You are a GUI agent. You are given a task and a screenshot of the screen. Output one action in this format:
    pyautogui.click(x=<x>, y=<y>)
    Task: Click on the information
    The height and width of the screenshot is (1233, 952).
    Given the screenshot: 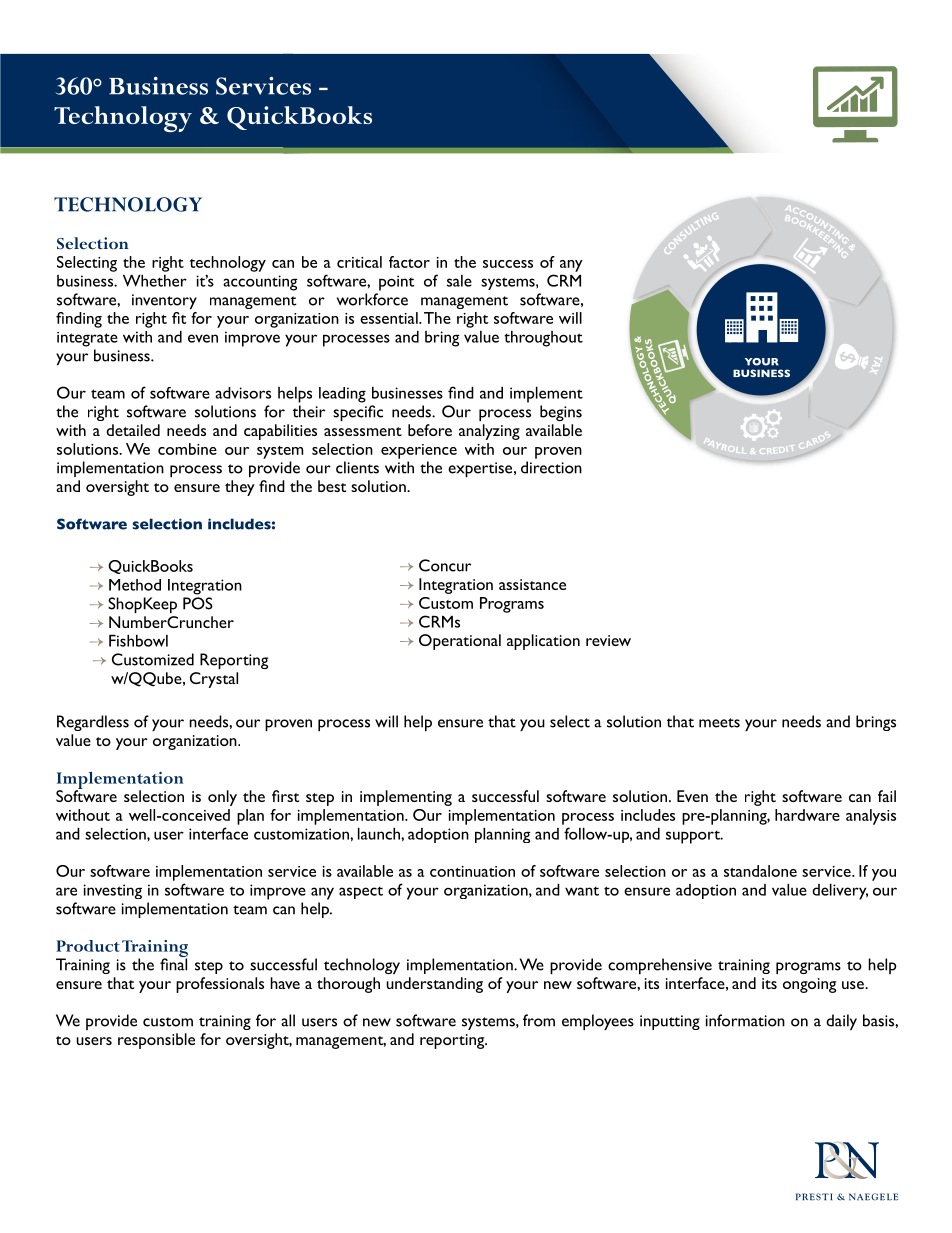 What is the action you would take?
    pyautogui.click(x=745, y=1020)
